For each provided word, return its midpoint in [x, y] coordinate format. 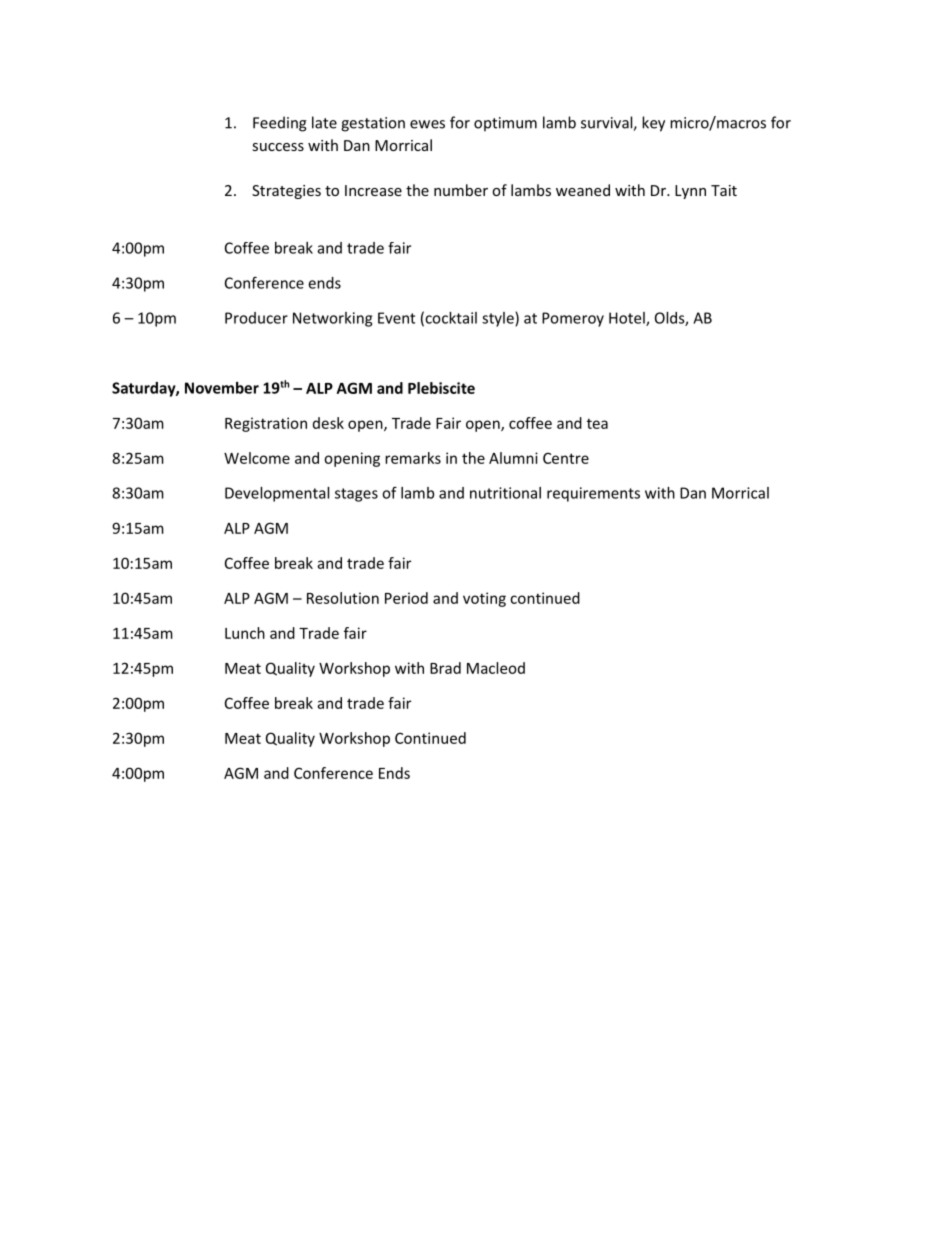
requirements [593, 494]
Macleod [496, 668]
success [278, 147]
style [499, 319]
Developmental [277, 494]
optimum [505, 124]
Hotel [628, 319]
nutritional [505, 493]
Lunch [245, 633]
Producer [256, 318]
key [653, 124]
